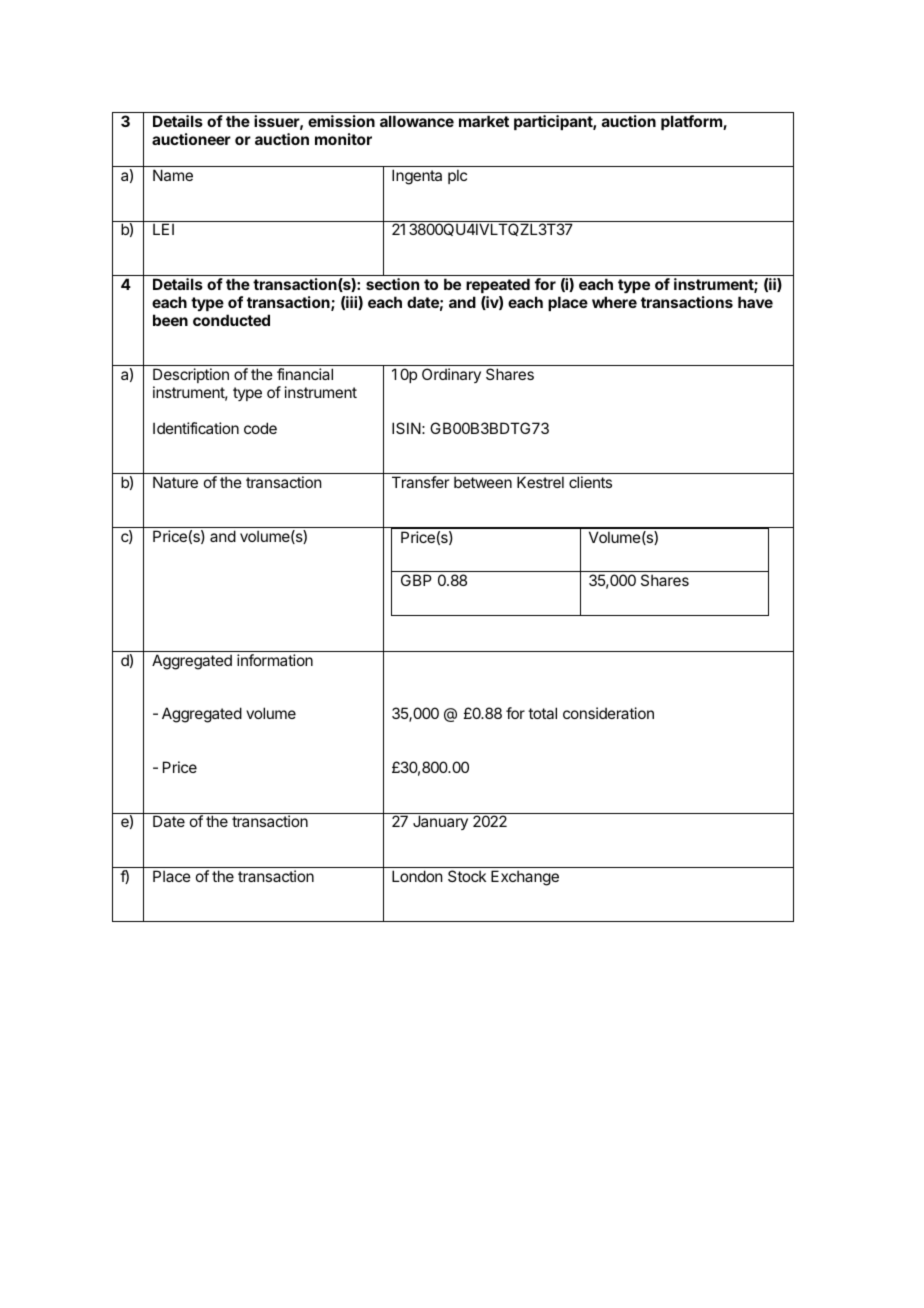 The width and height of the image is (924, 1308). What do you see at coordinates (417, 876) in the image?
I see `London` at bounding box center [417, 876].
